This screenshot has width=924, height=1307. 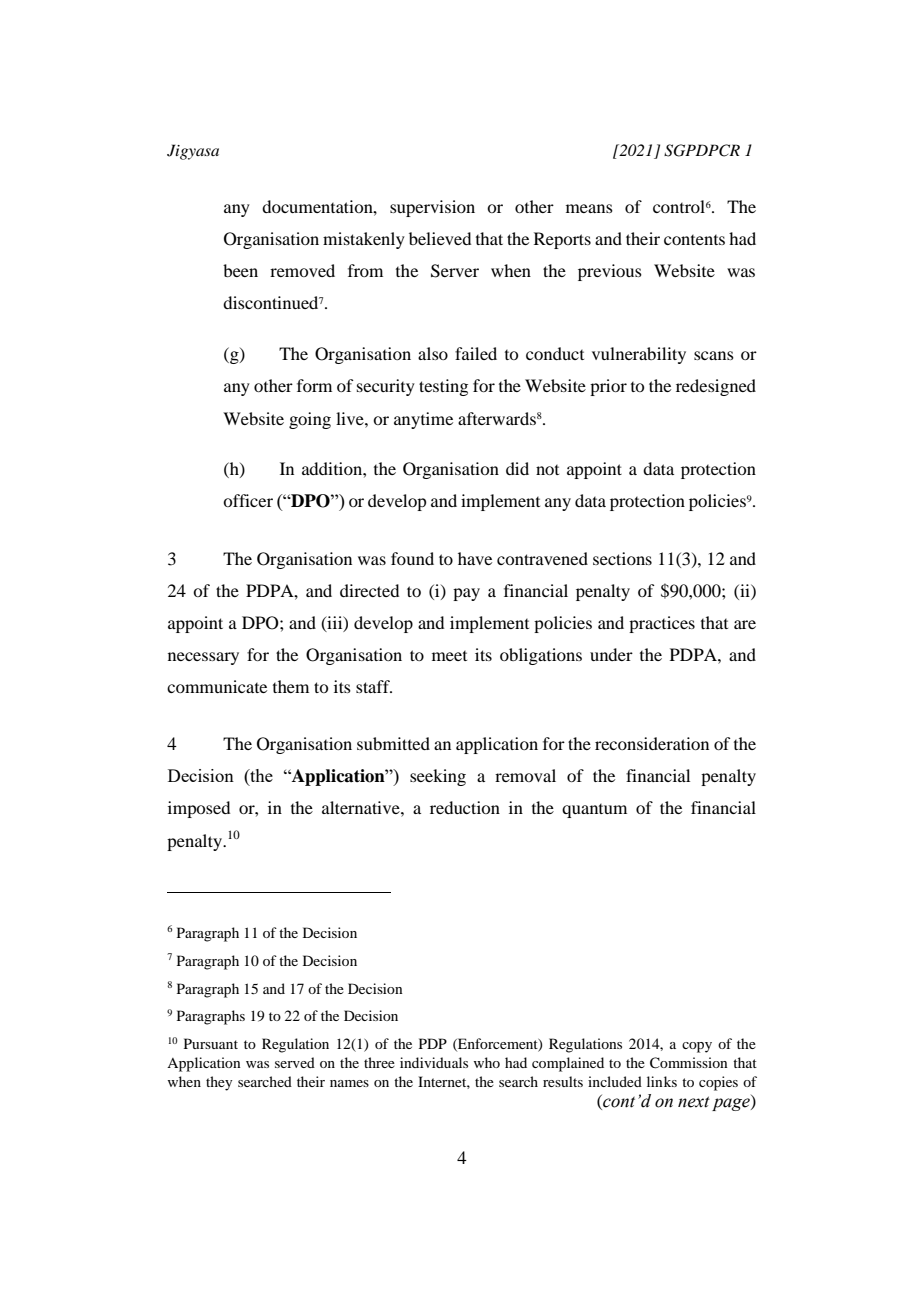 I want to click on sections, so click(x=622, y=558).
